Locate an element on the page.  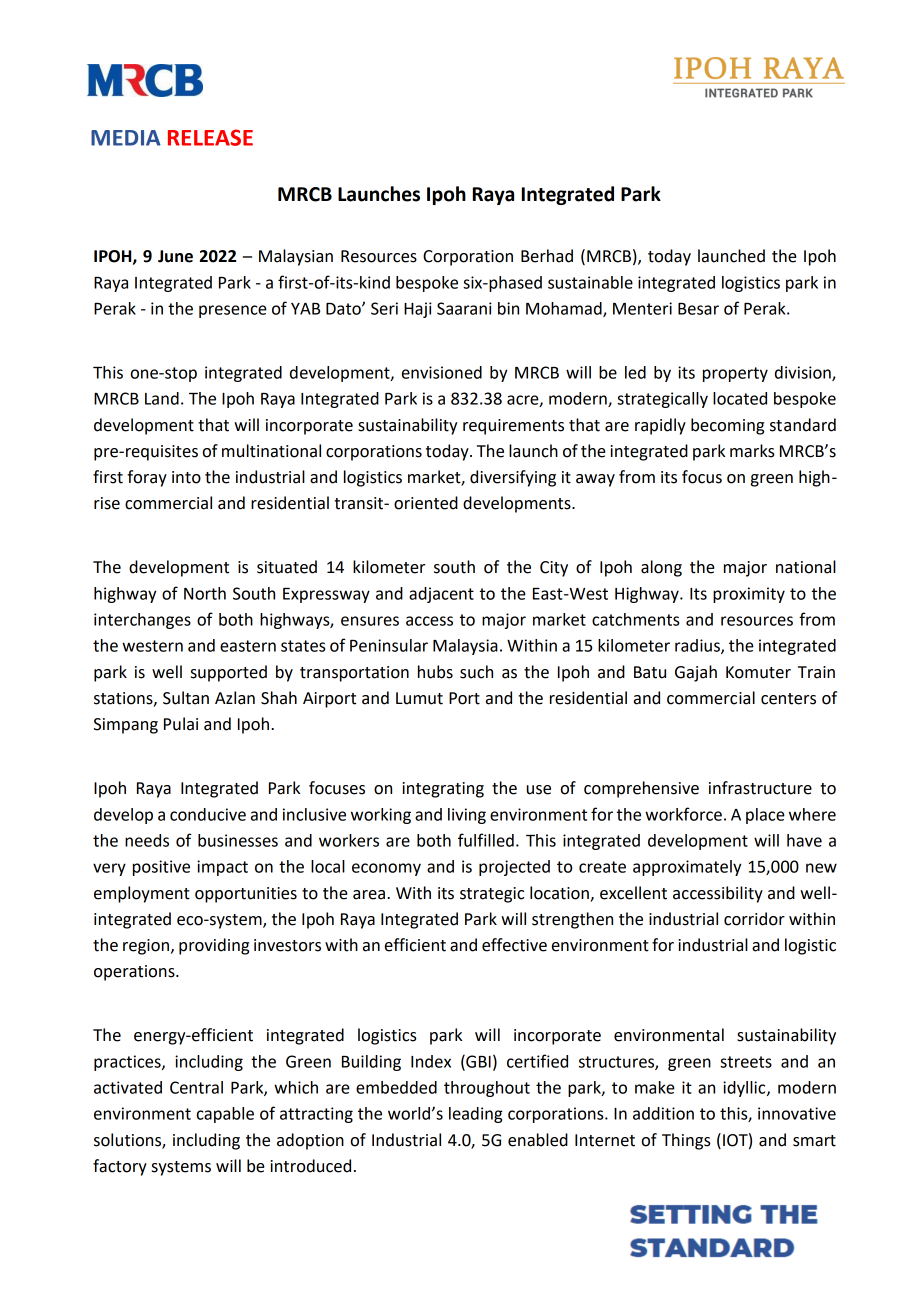
such is located at coordinates (476, 672).
